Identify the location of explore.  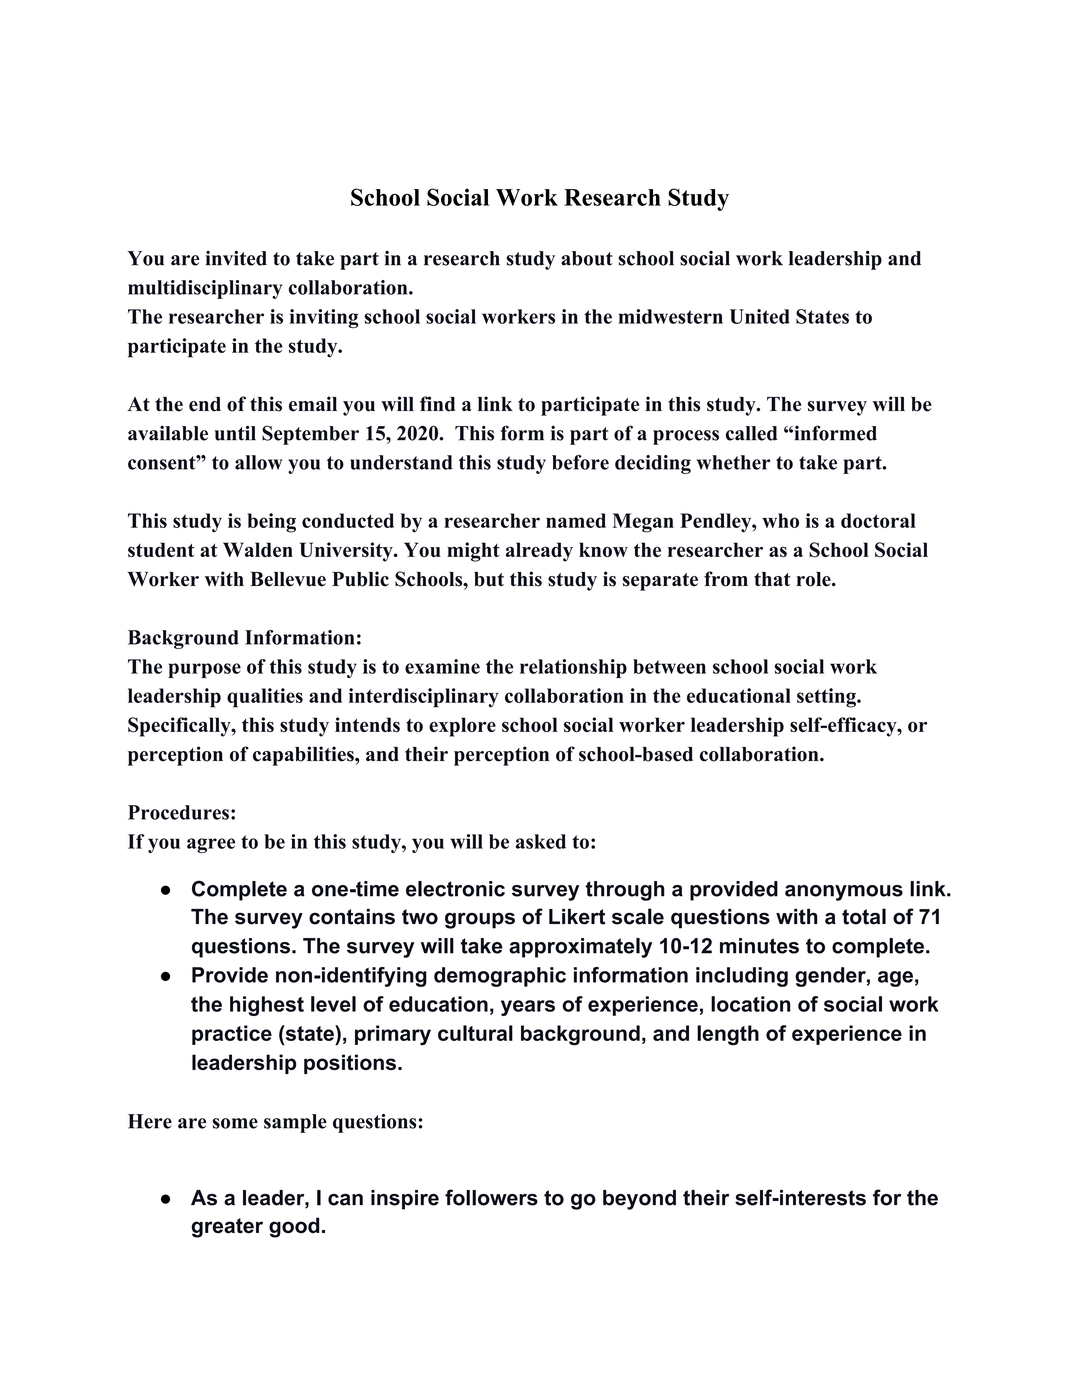
(462, 727).
